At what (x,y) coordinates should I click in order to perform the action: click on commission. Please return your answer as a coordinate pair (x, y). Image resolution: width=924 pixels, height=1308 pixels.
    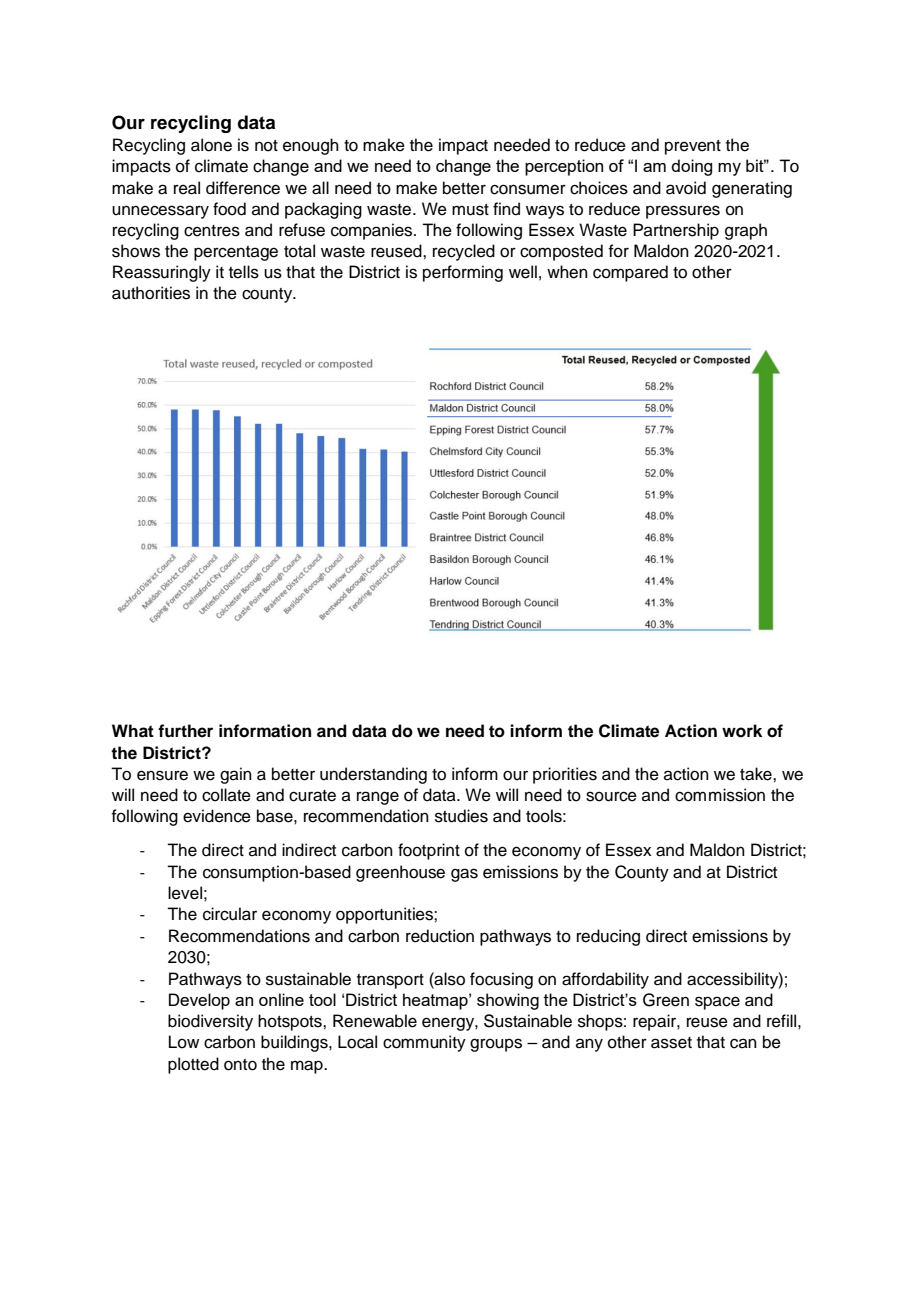
    Looking at the image, I should click on (720, 795).
